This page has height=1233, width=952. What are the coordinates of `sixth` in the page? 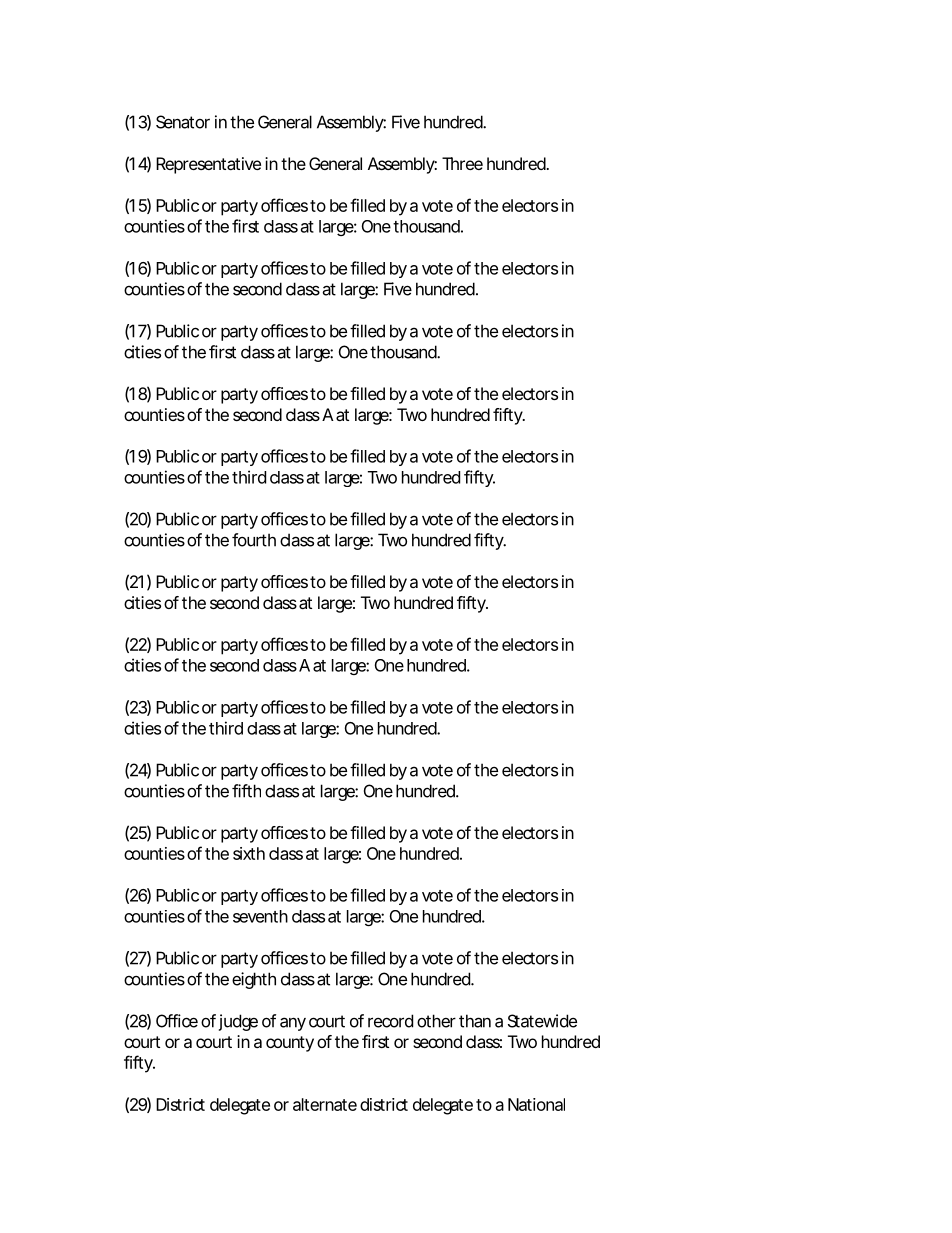 It's located at (249, 853).
